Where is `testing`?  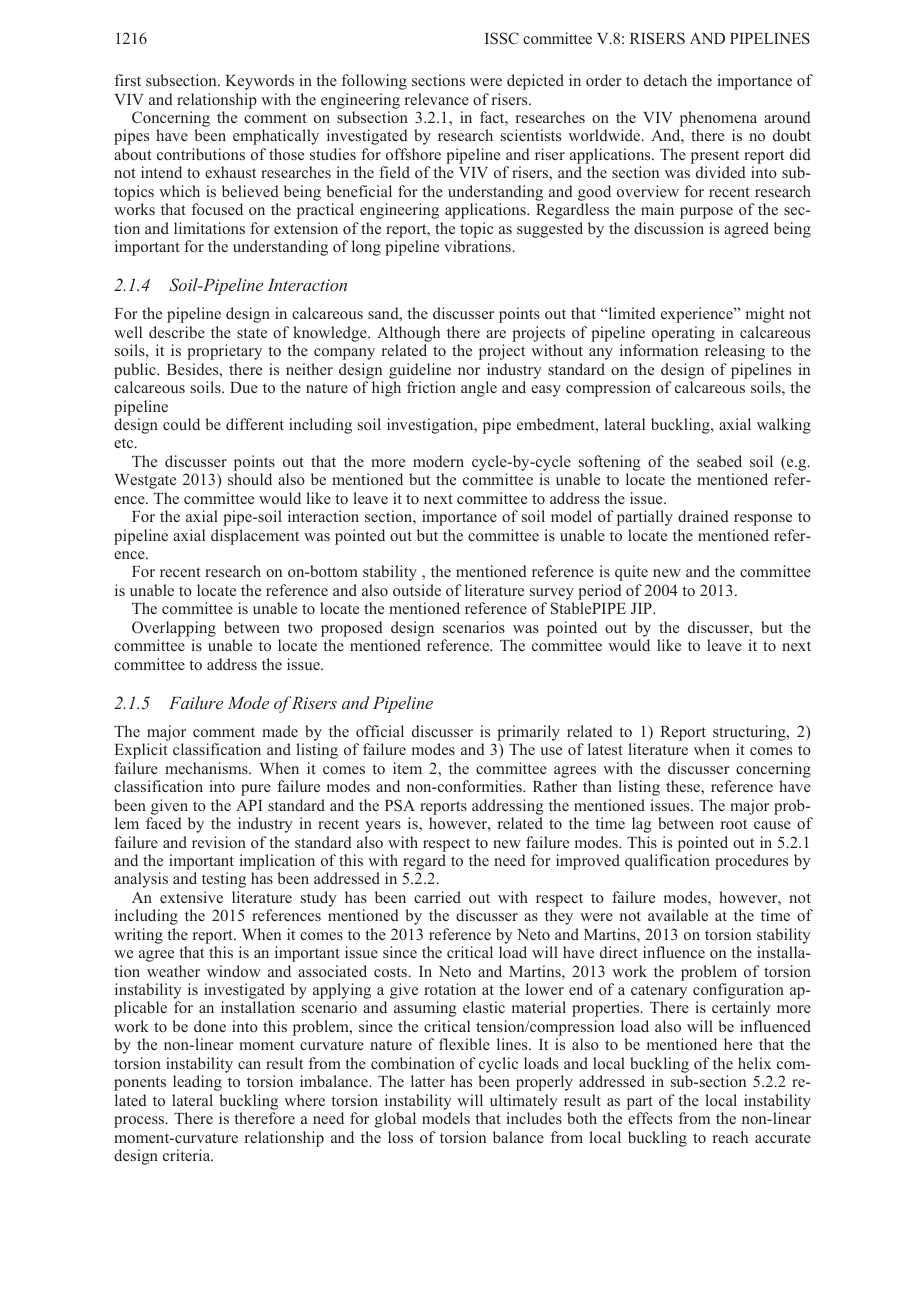
testing is located at coordinates (224, 880).
